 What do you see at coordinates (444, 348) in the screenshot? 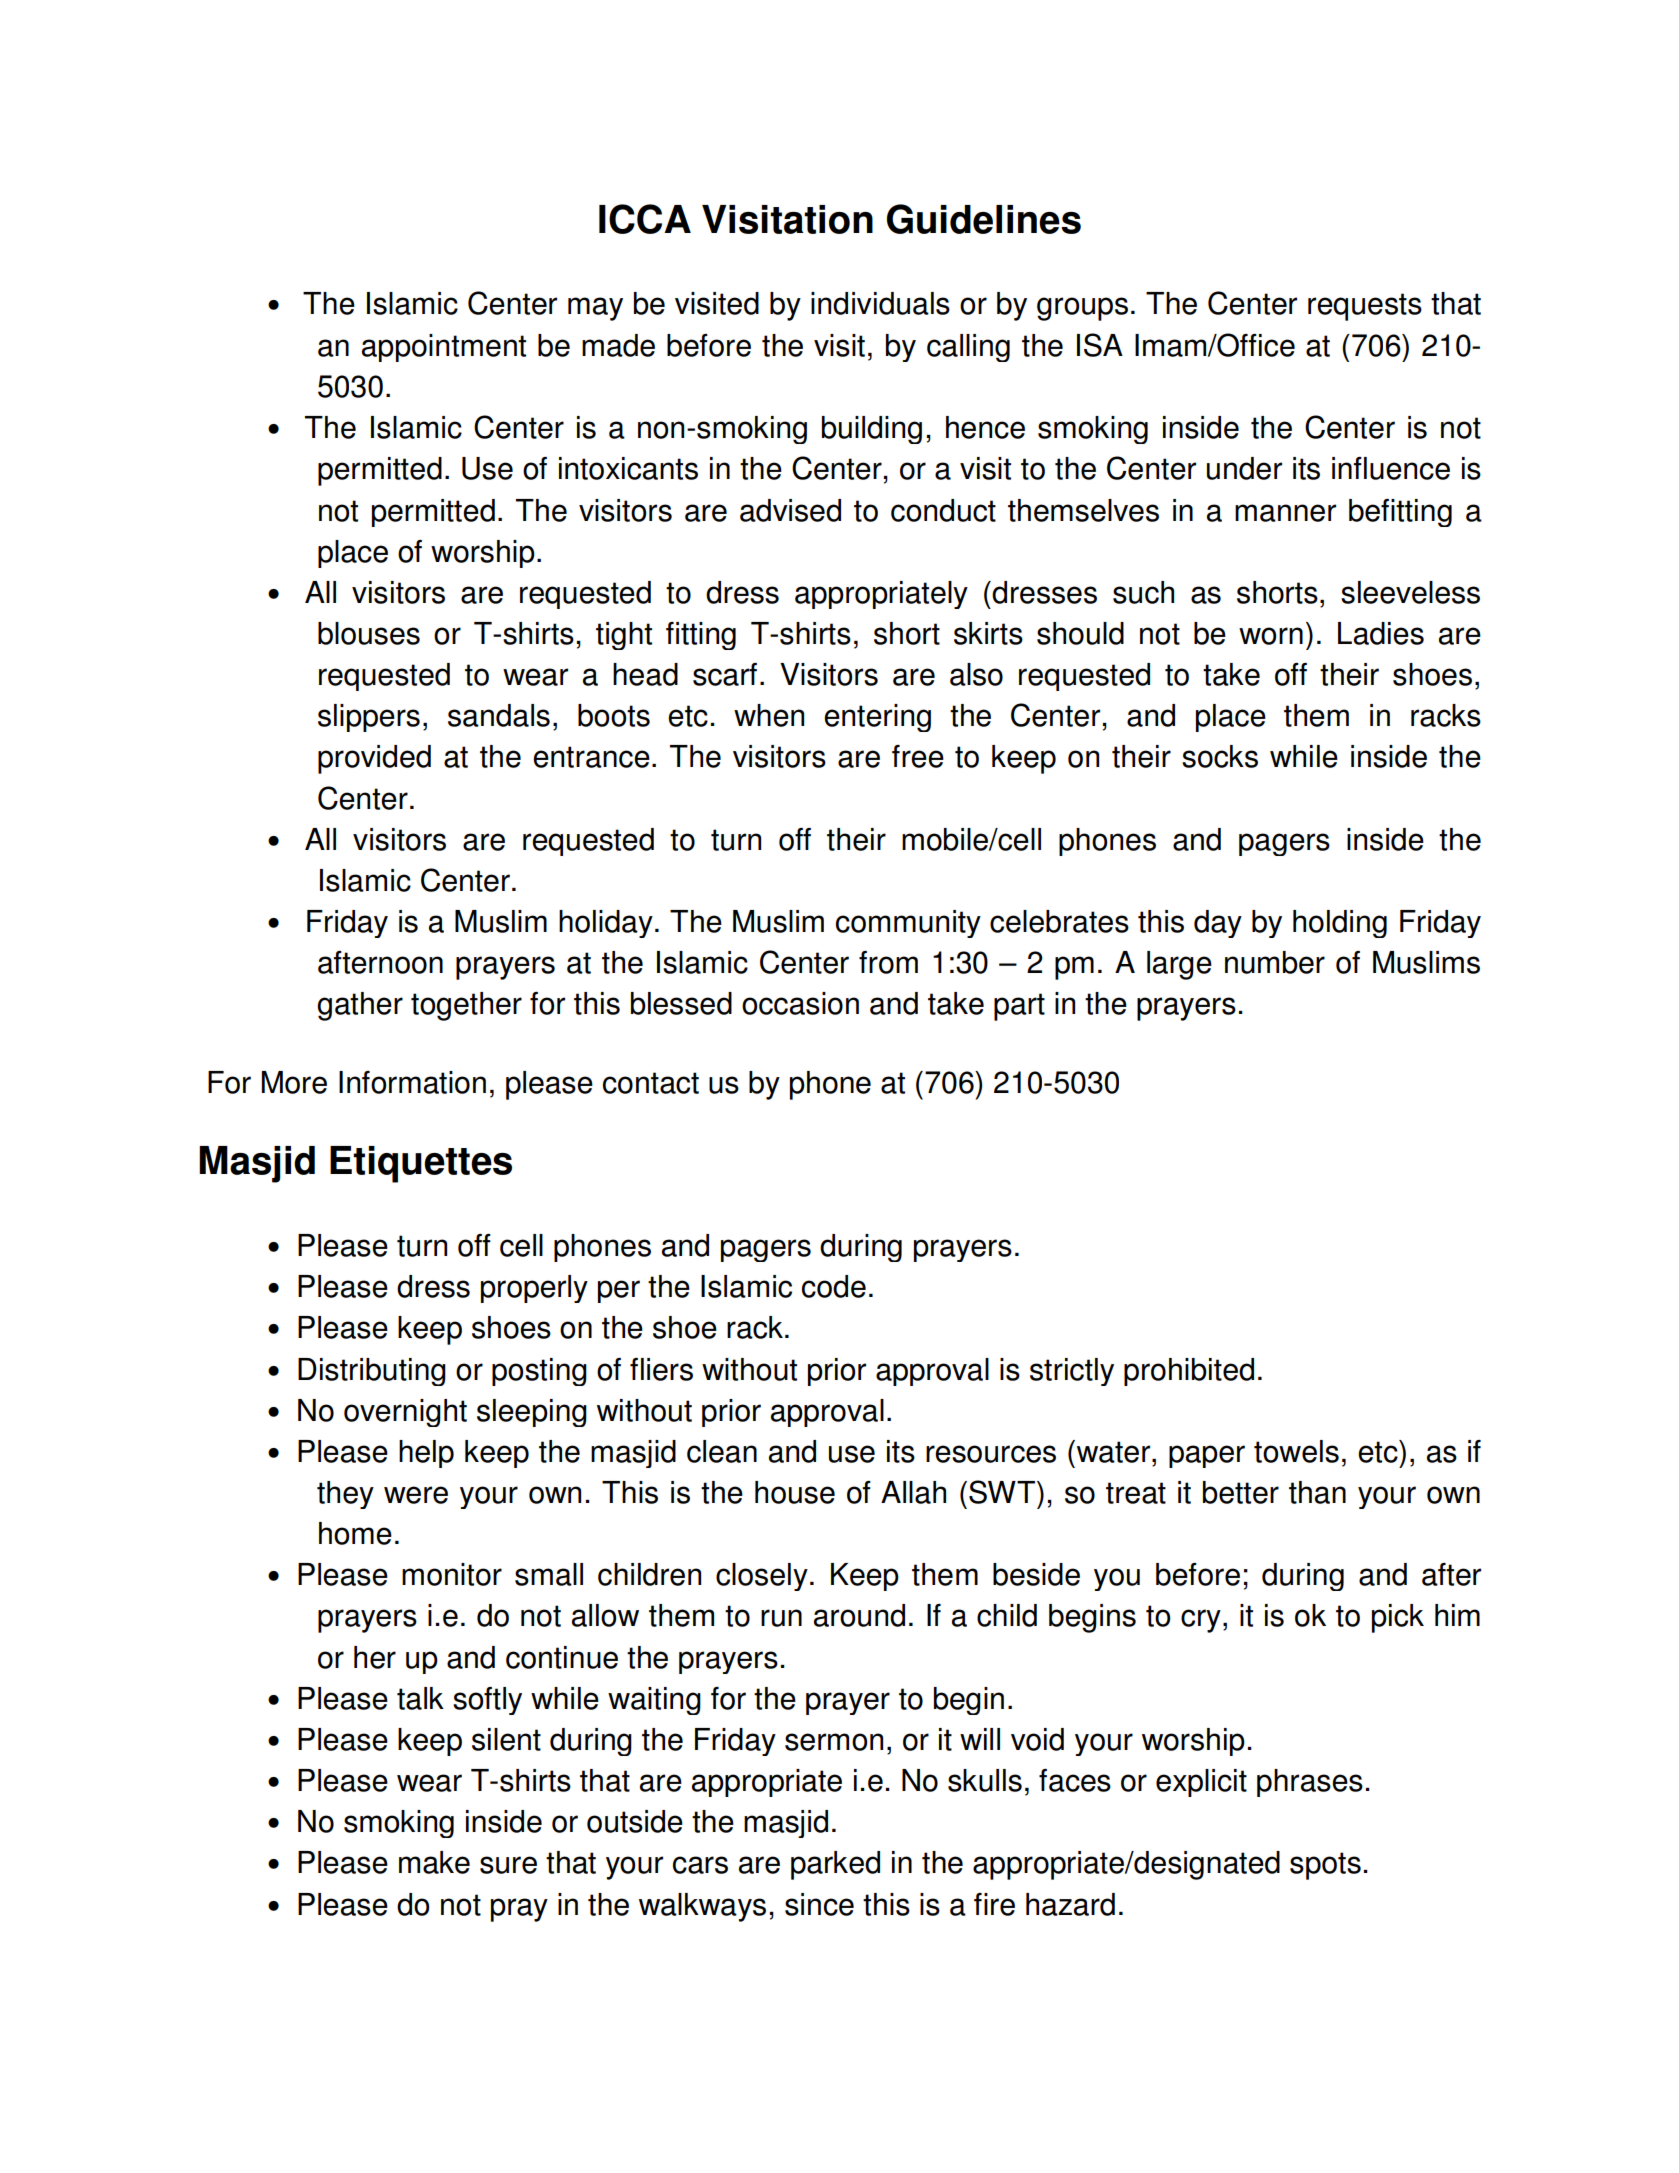
I see `appointment` at bounding box center [444, 348].
